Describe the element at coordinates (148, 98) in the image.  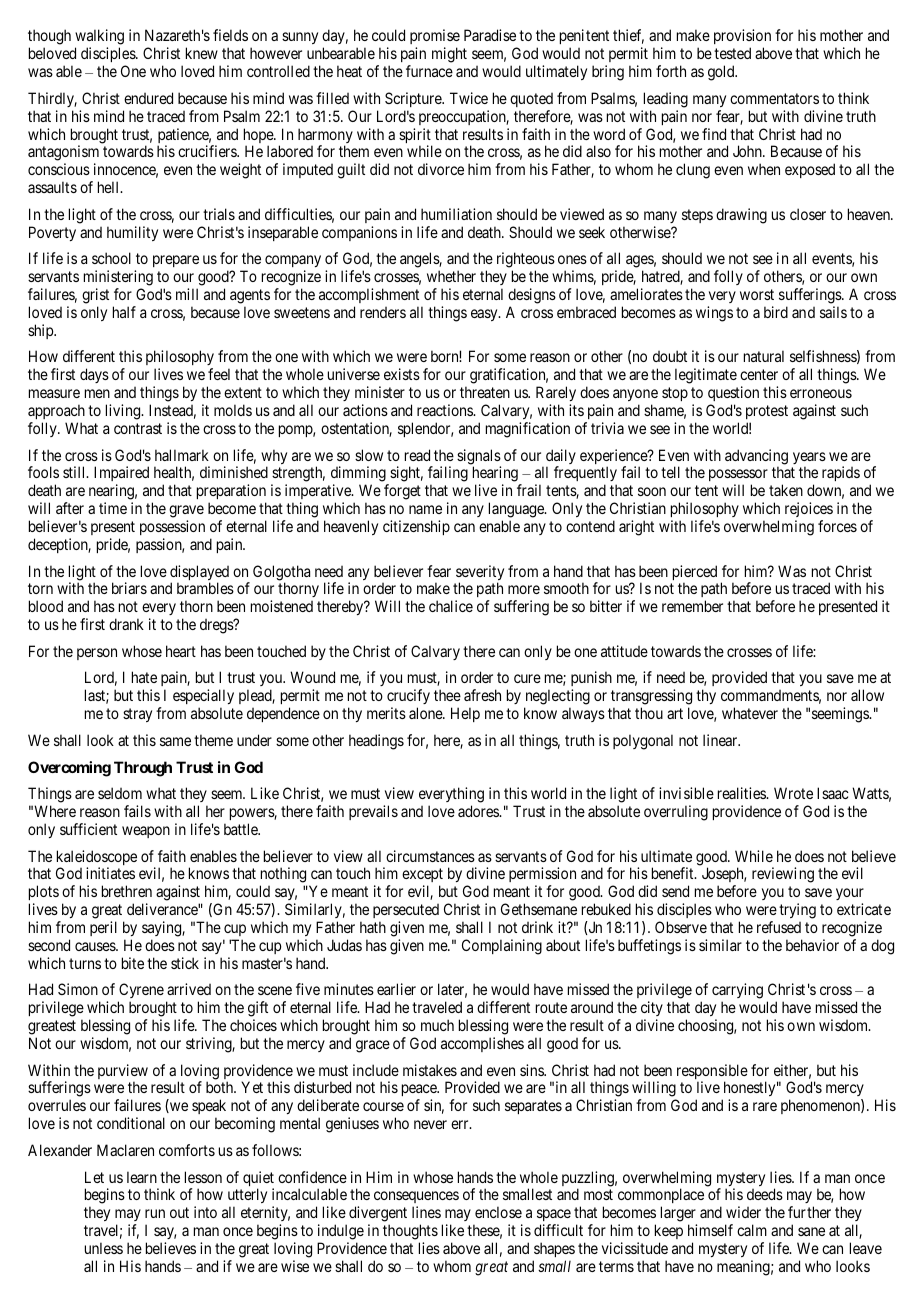
I see `endured` at that location.
